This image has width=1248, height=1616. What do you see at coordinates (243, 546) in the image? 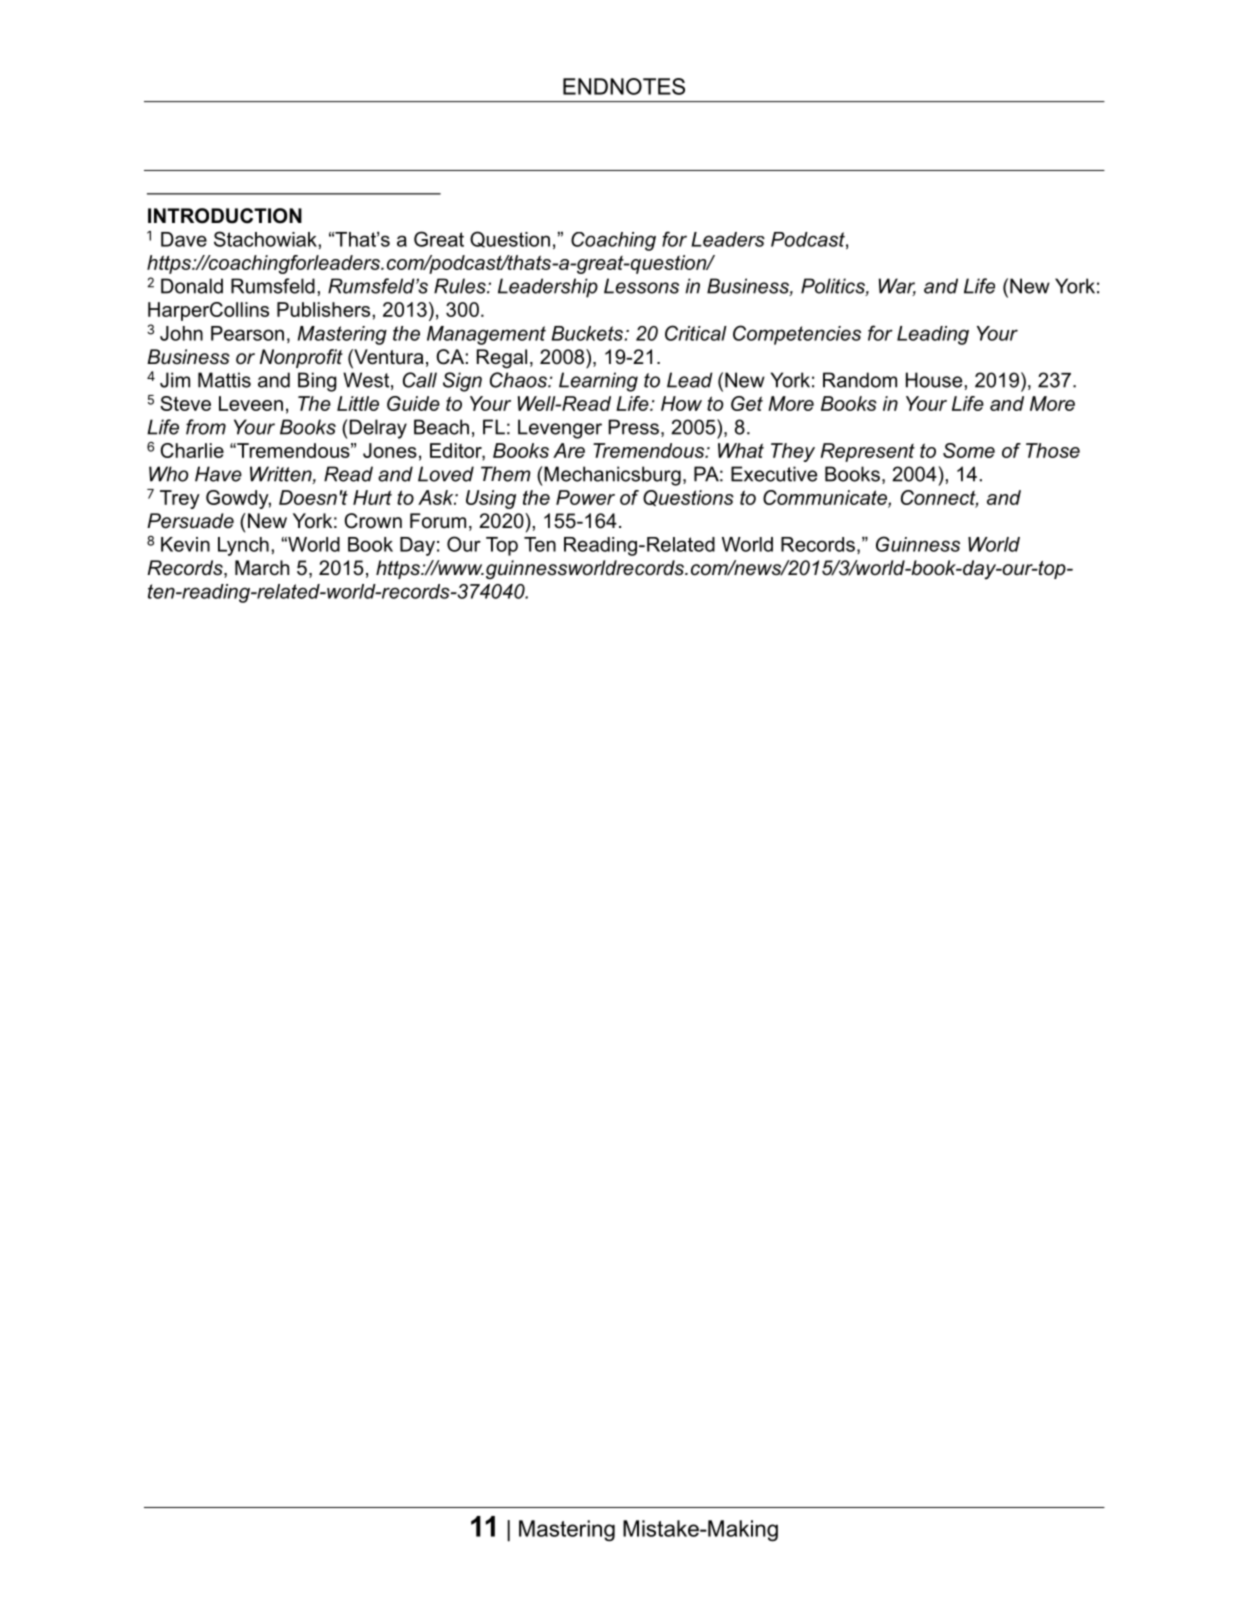
I see `Lynch` at bounding box center [243, 546].
